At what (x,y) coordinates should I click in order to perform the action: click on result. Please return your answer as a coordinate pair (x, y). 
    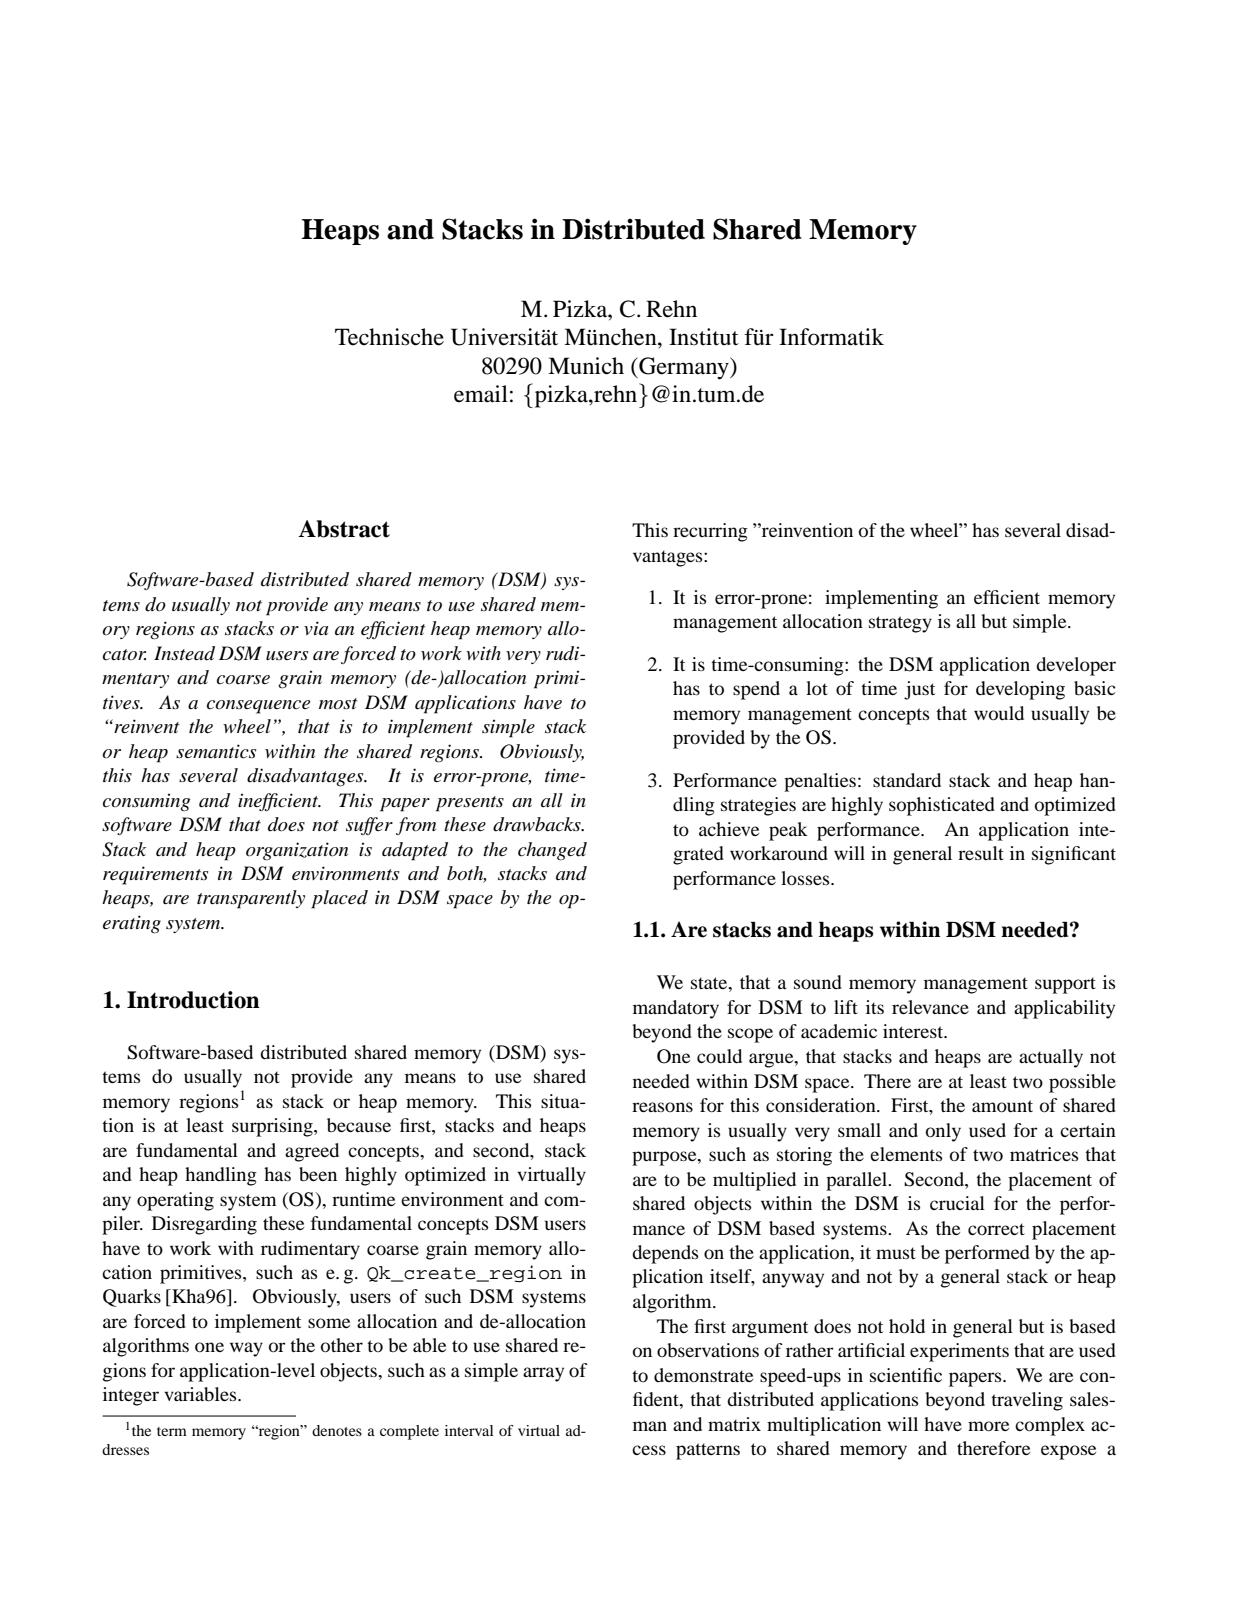
    Looking at the image, I should click on (981, 853).
